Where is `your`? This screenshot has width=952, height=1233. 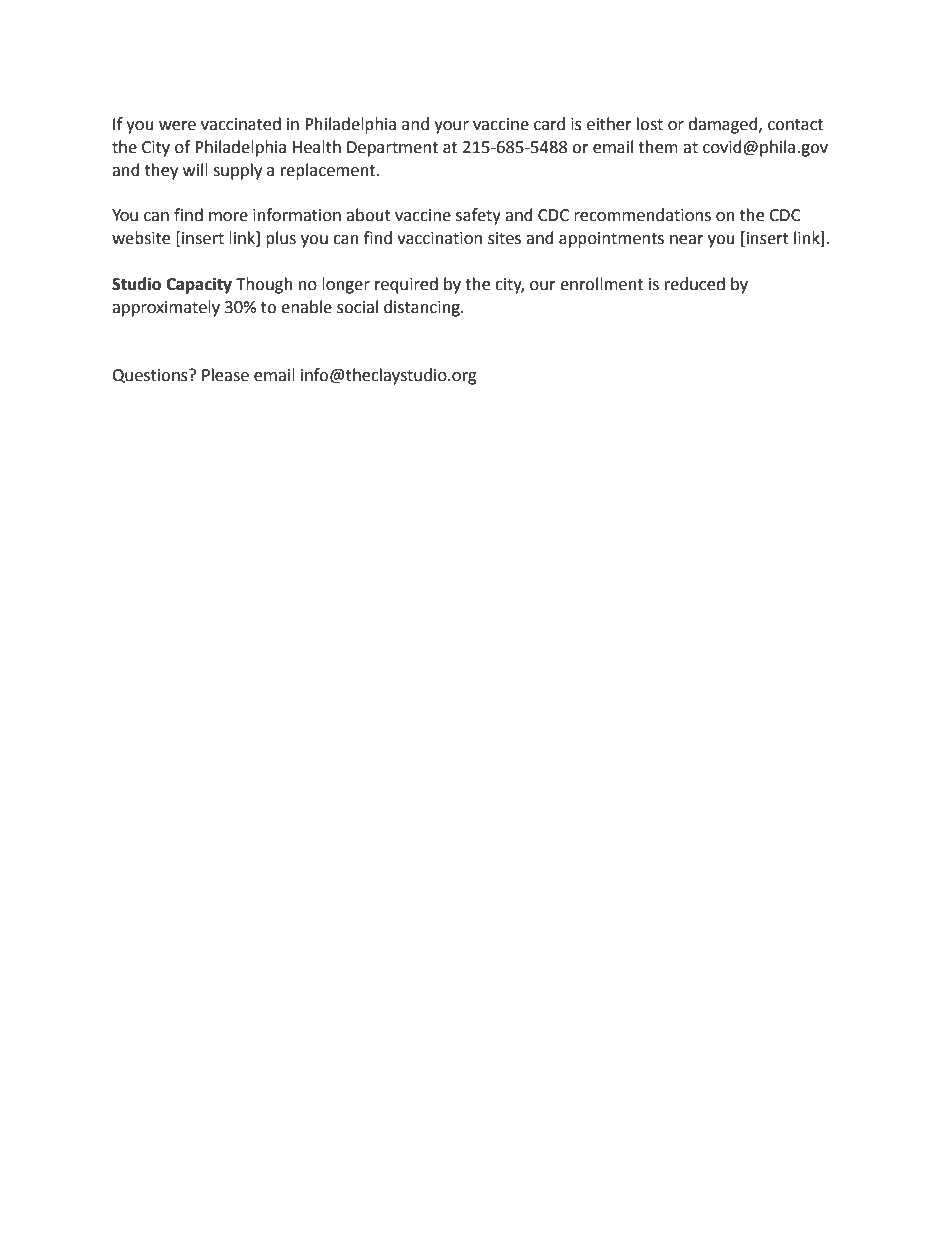
your is located at coordinates (451, 127).
